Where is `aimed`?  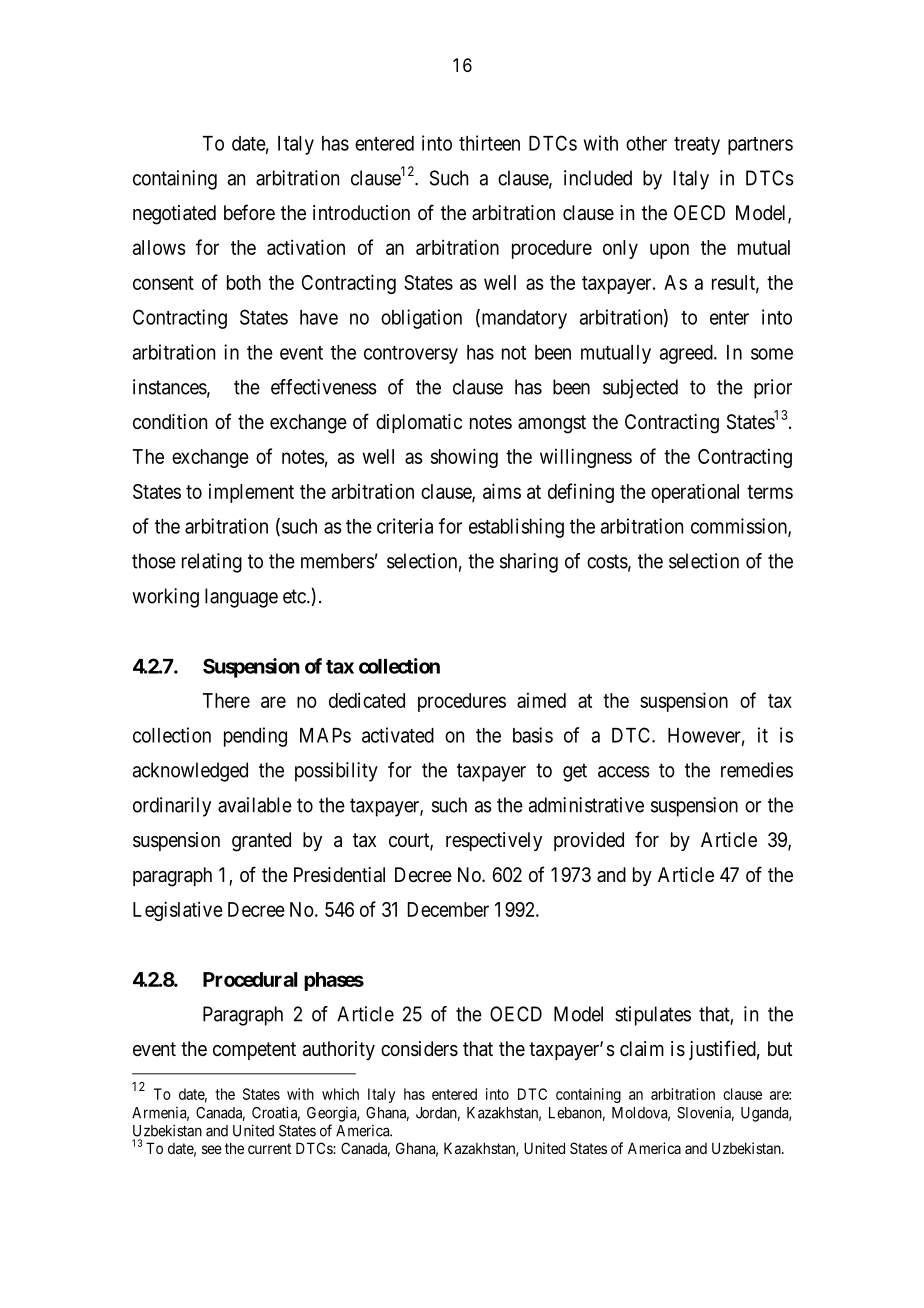
aimed is located at coordinates (541, 700).
